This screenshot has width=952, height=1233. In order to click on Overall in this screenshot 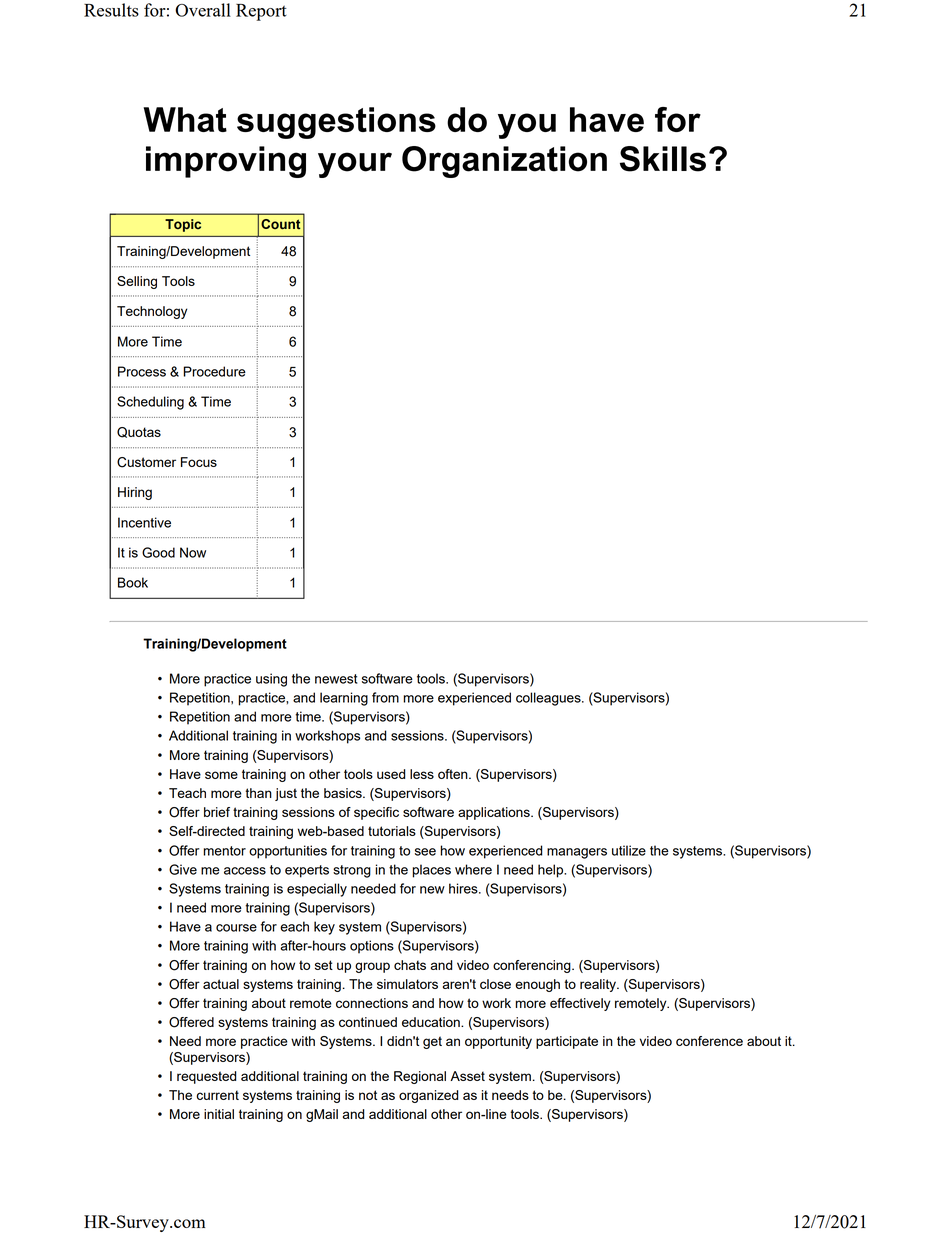, I will do `click(203, 10)`.
